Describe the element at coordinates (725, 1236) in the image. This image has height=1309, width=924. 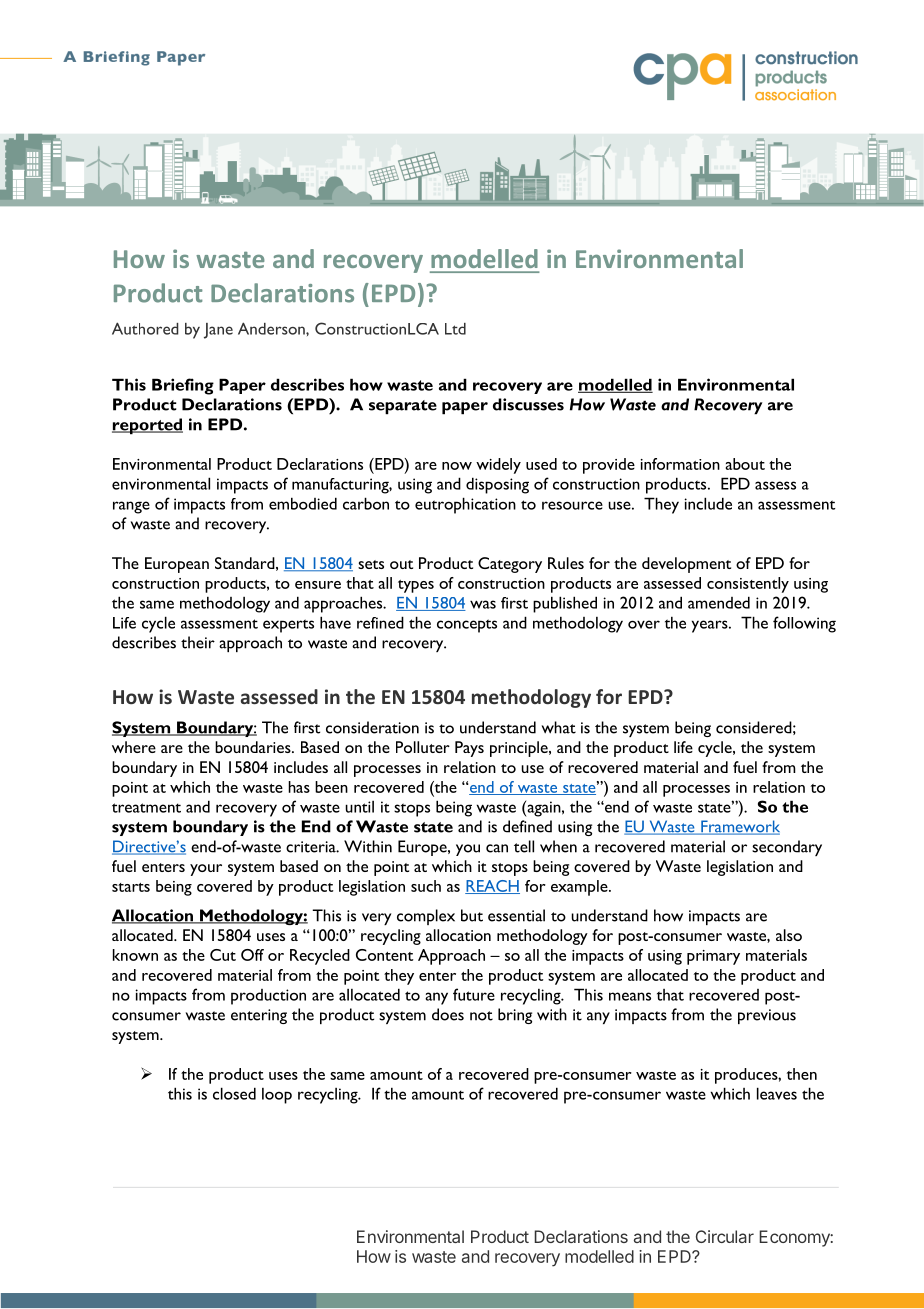
I see `Circular` at that location.
